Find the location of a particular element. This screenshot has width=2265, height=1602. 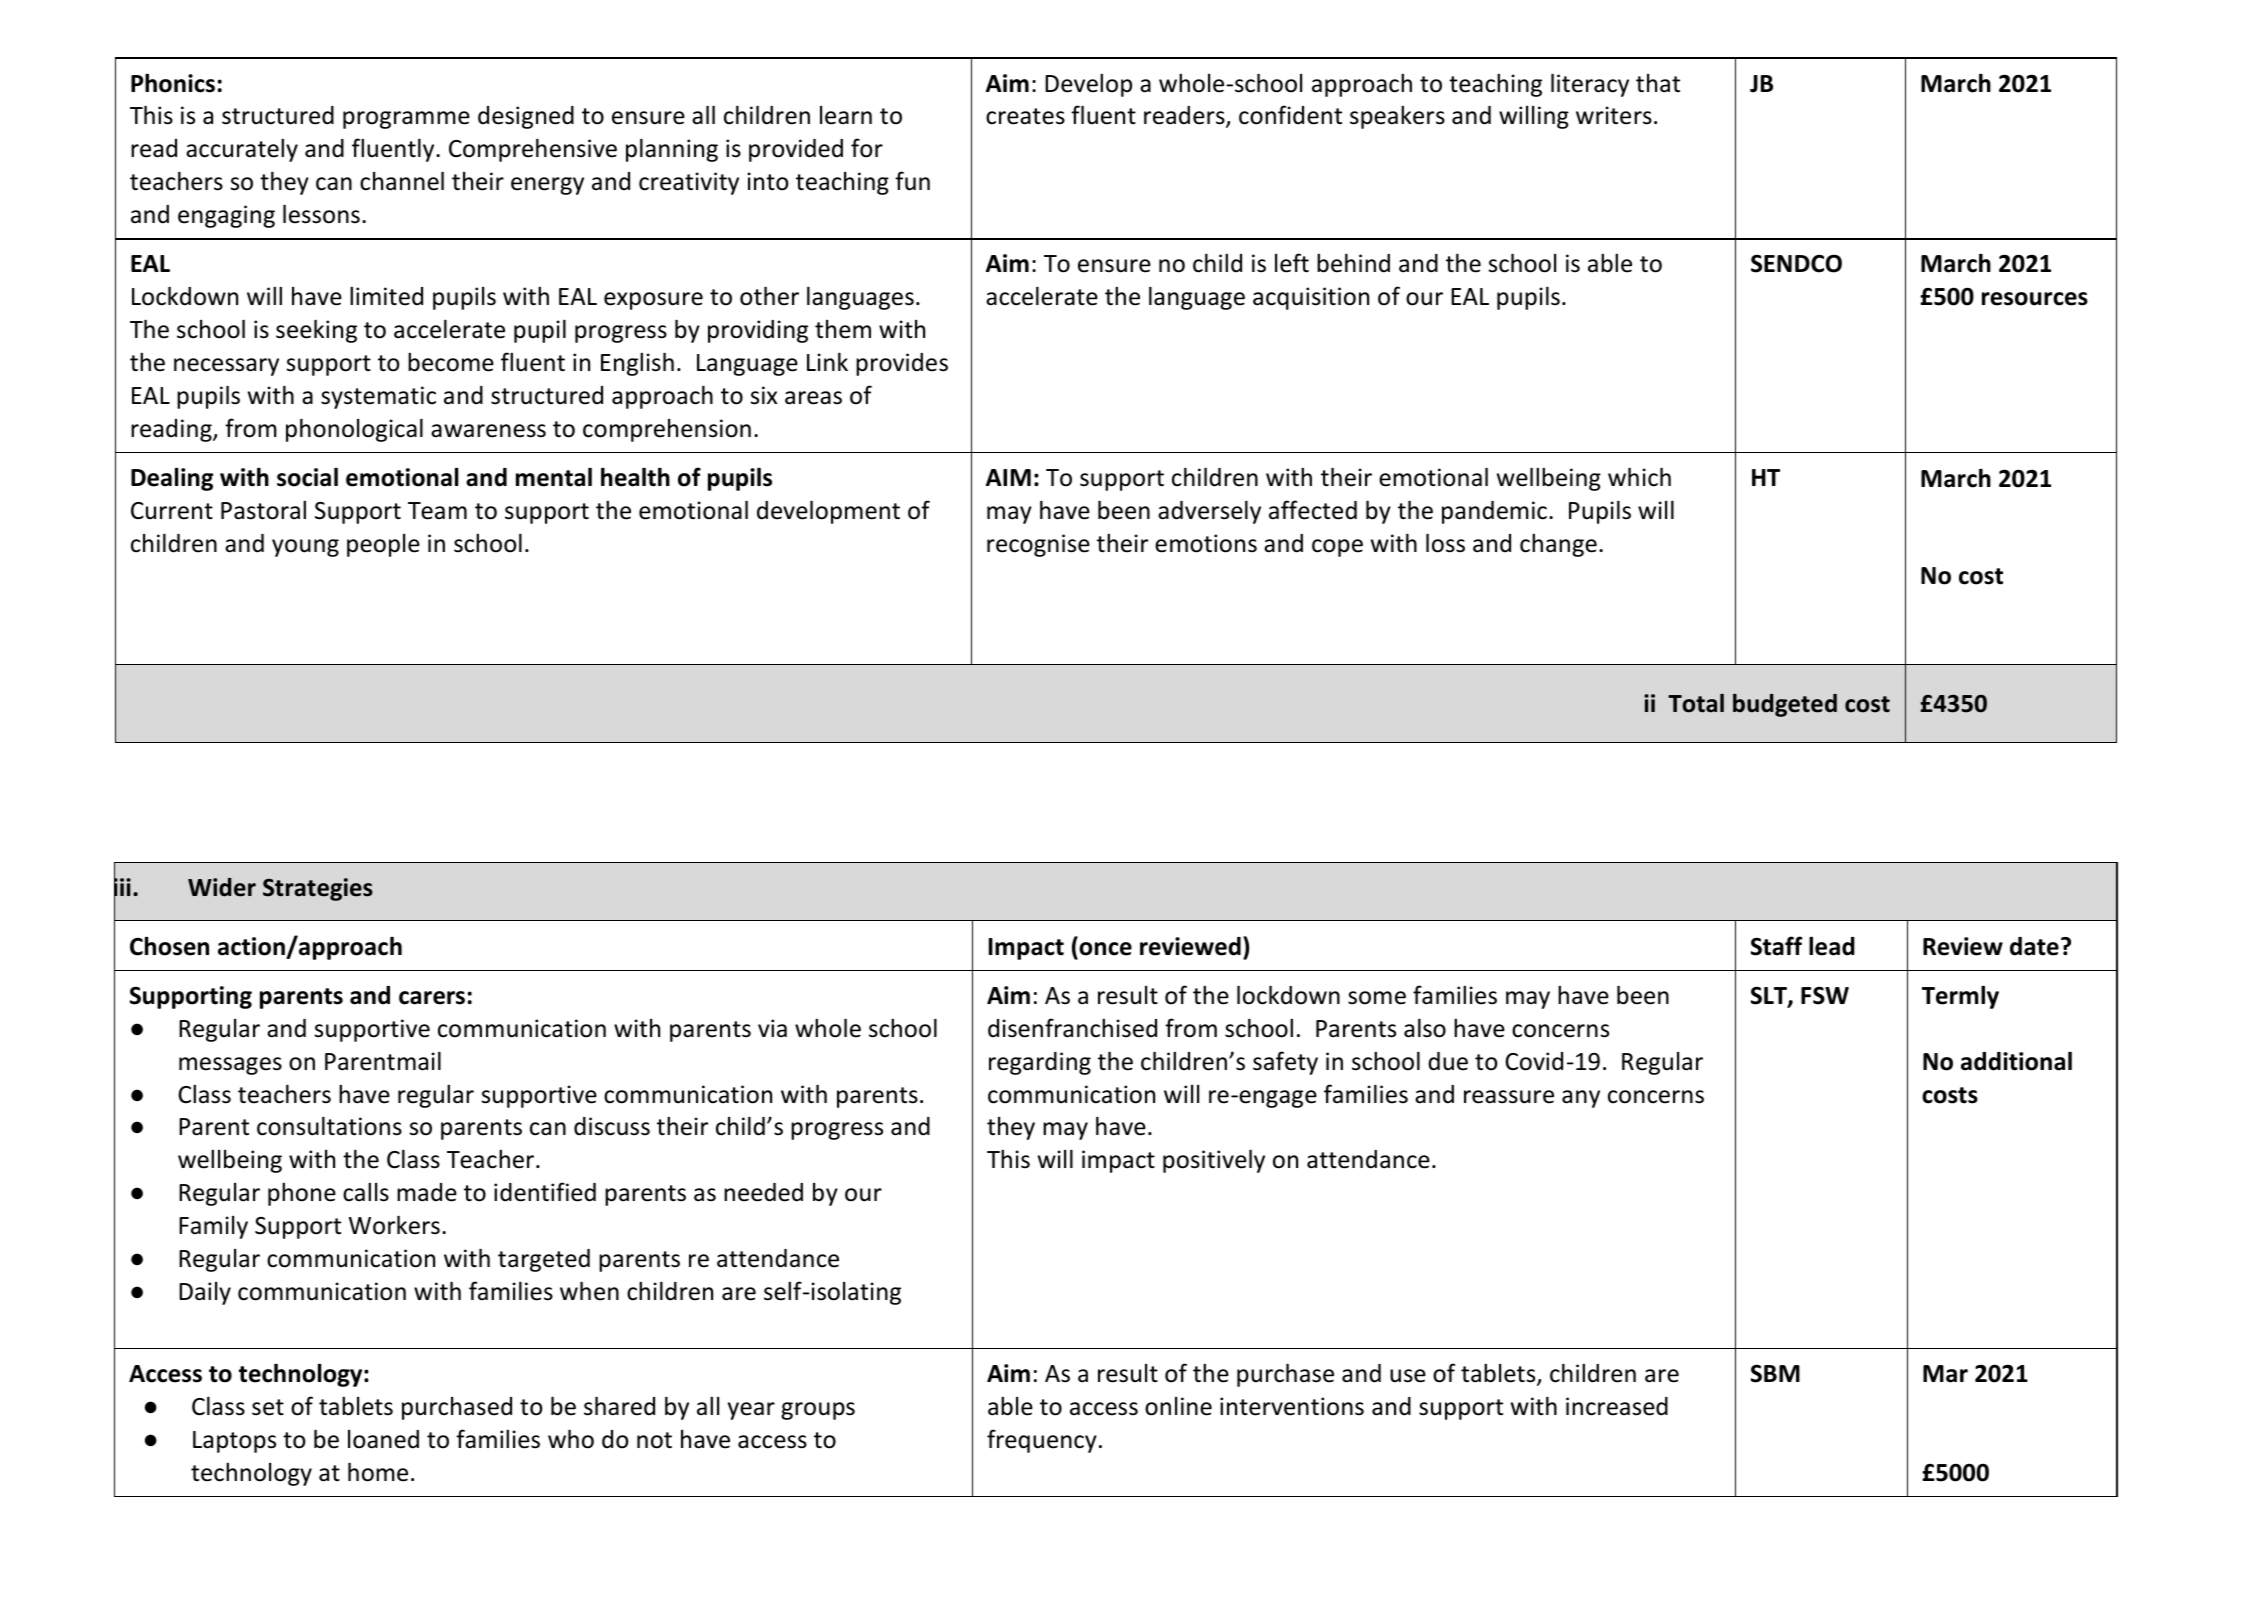

increased is located at coordinates (1617, 1406).
